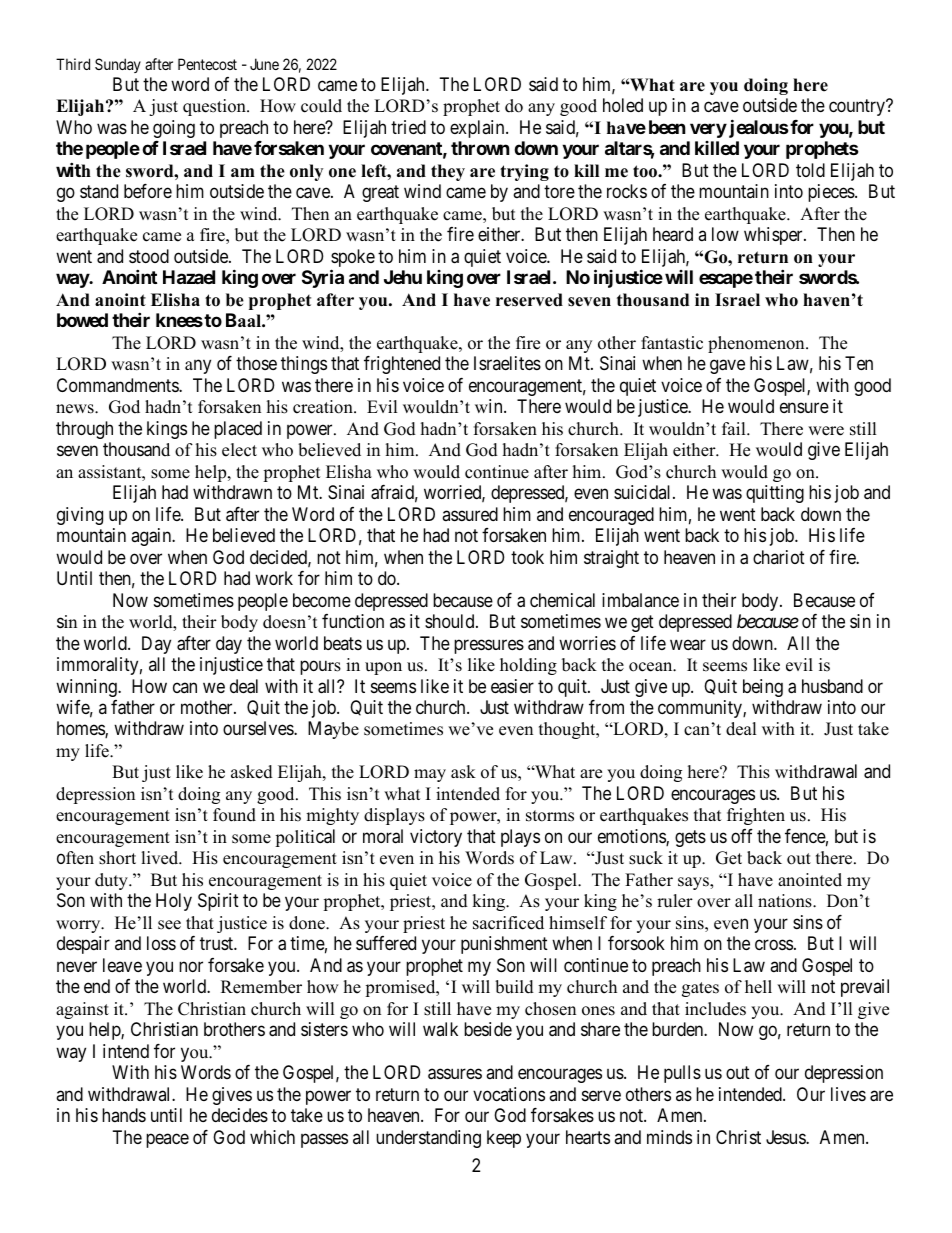  What do you see at coordinates (786, 1137) in the document?
I see `Jesus` at bounding box center [786, 1137].
